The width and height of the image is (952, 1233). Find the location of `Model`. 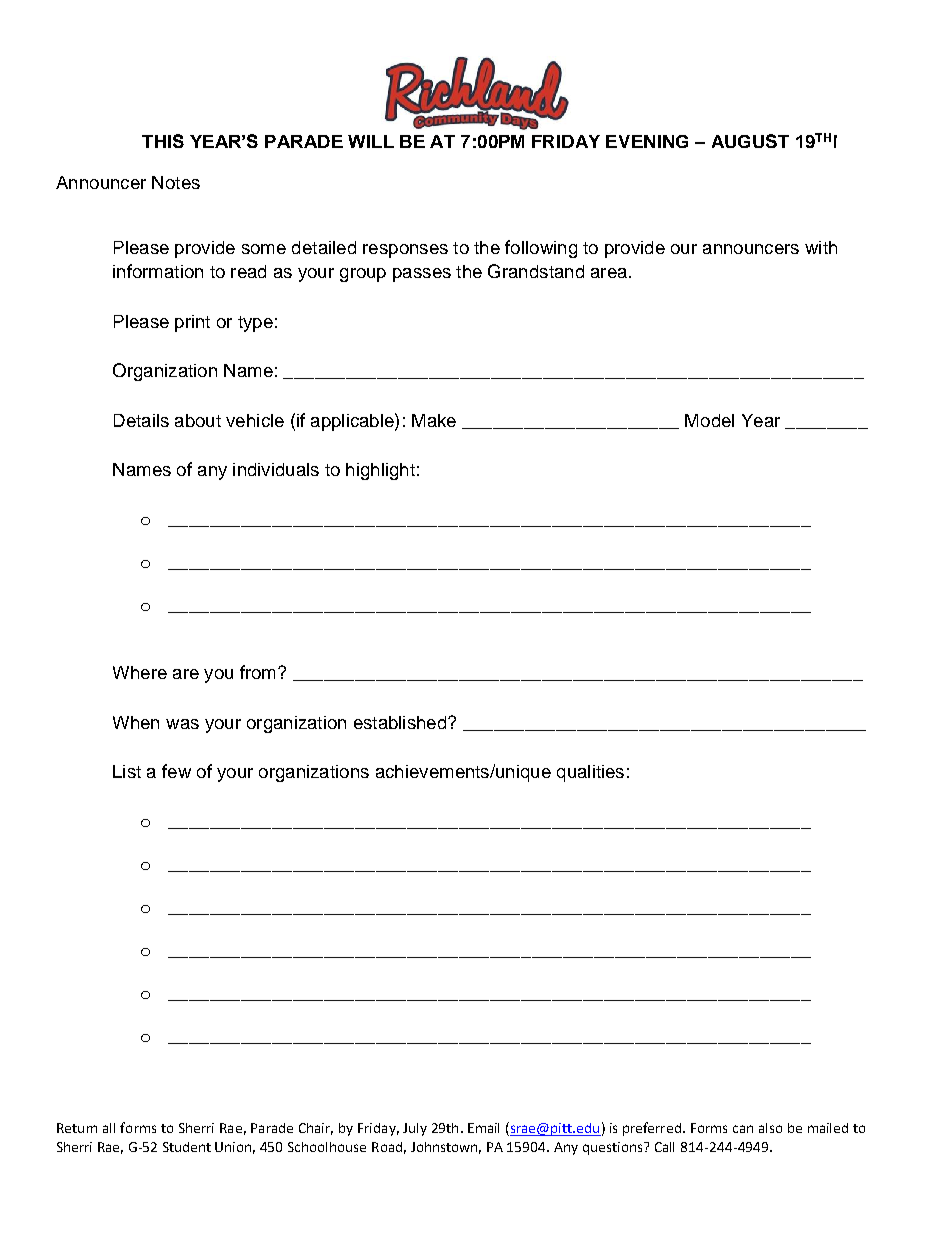

Model is located at coordinates (709, 420).
